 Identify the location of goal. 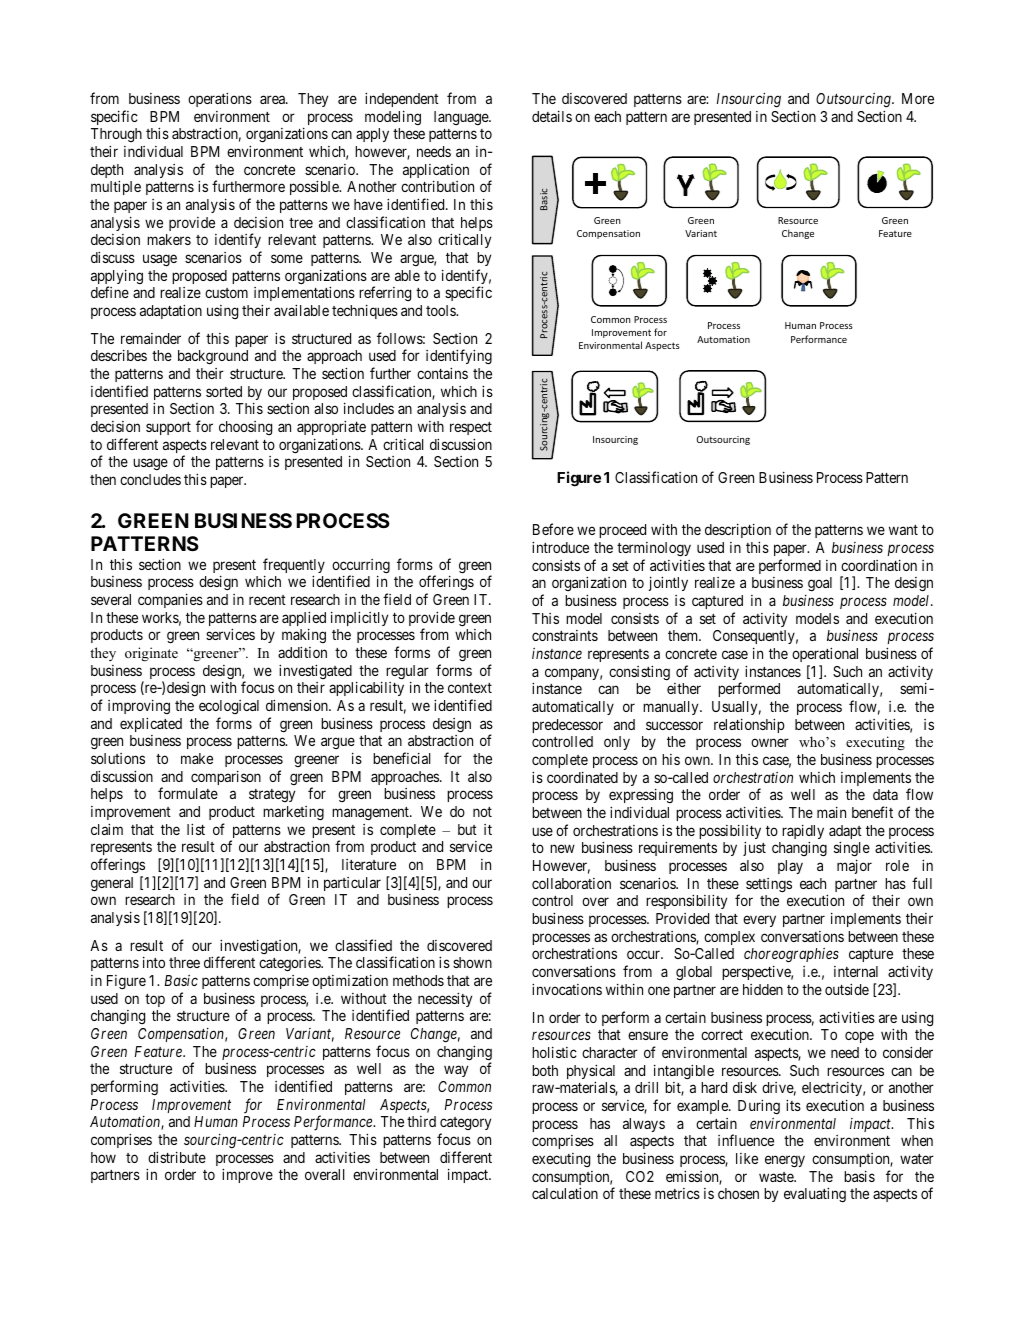
(820, 584).
